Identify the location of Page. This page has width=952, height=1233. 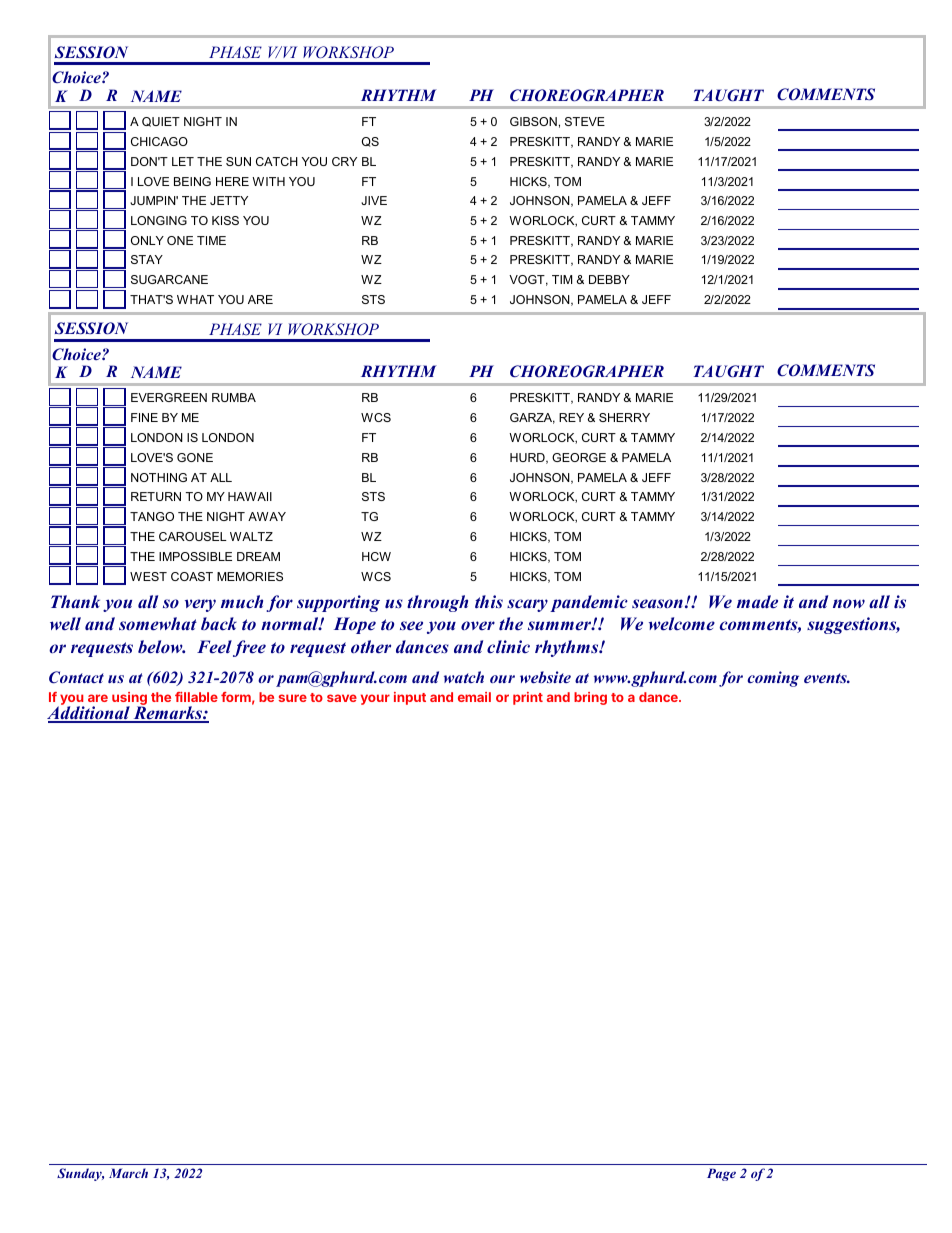
(721, 1174).
